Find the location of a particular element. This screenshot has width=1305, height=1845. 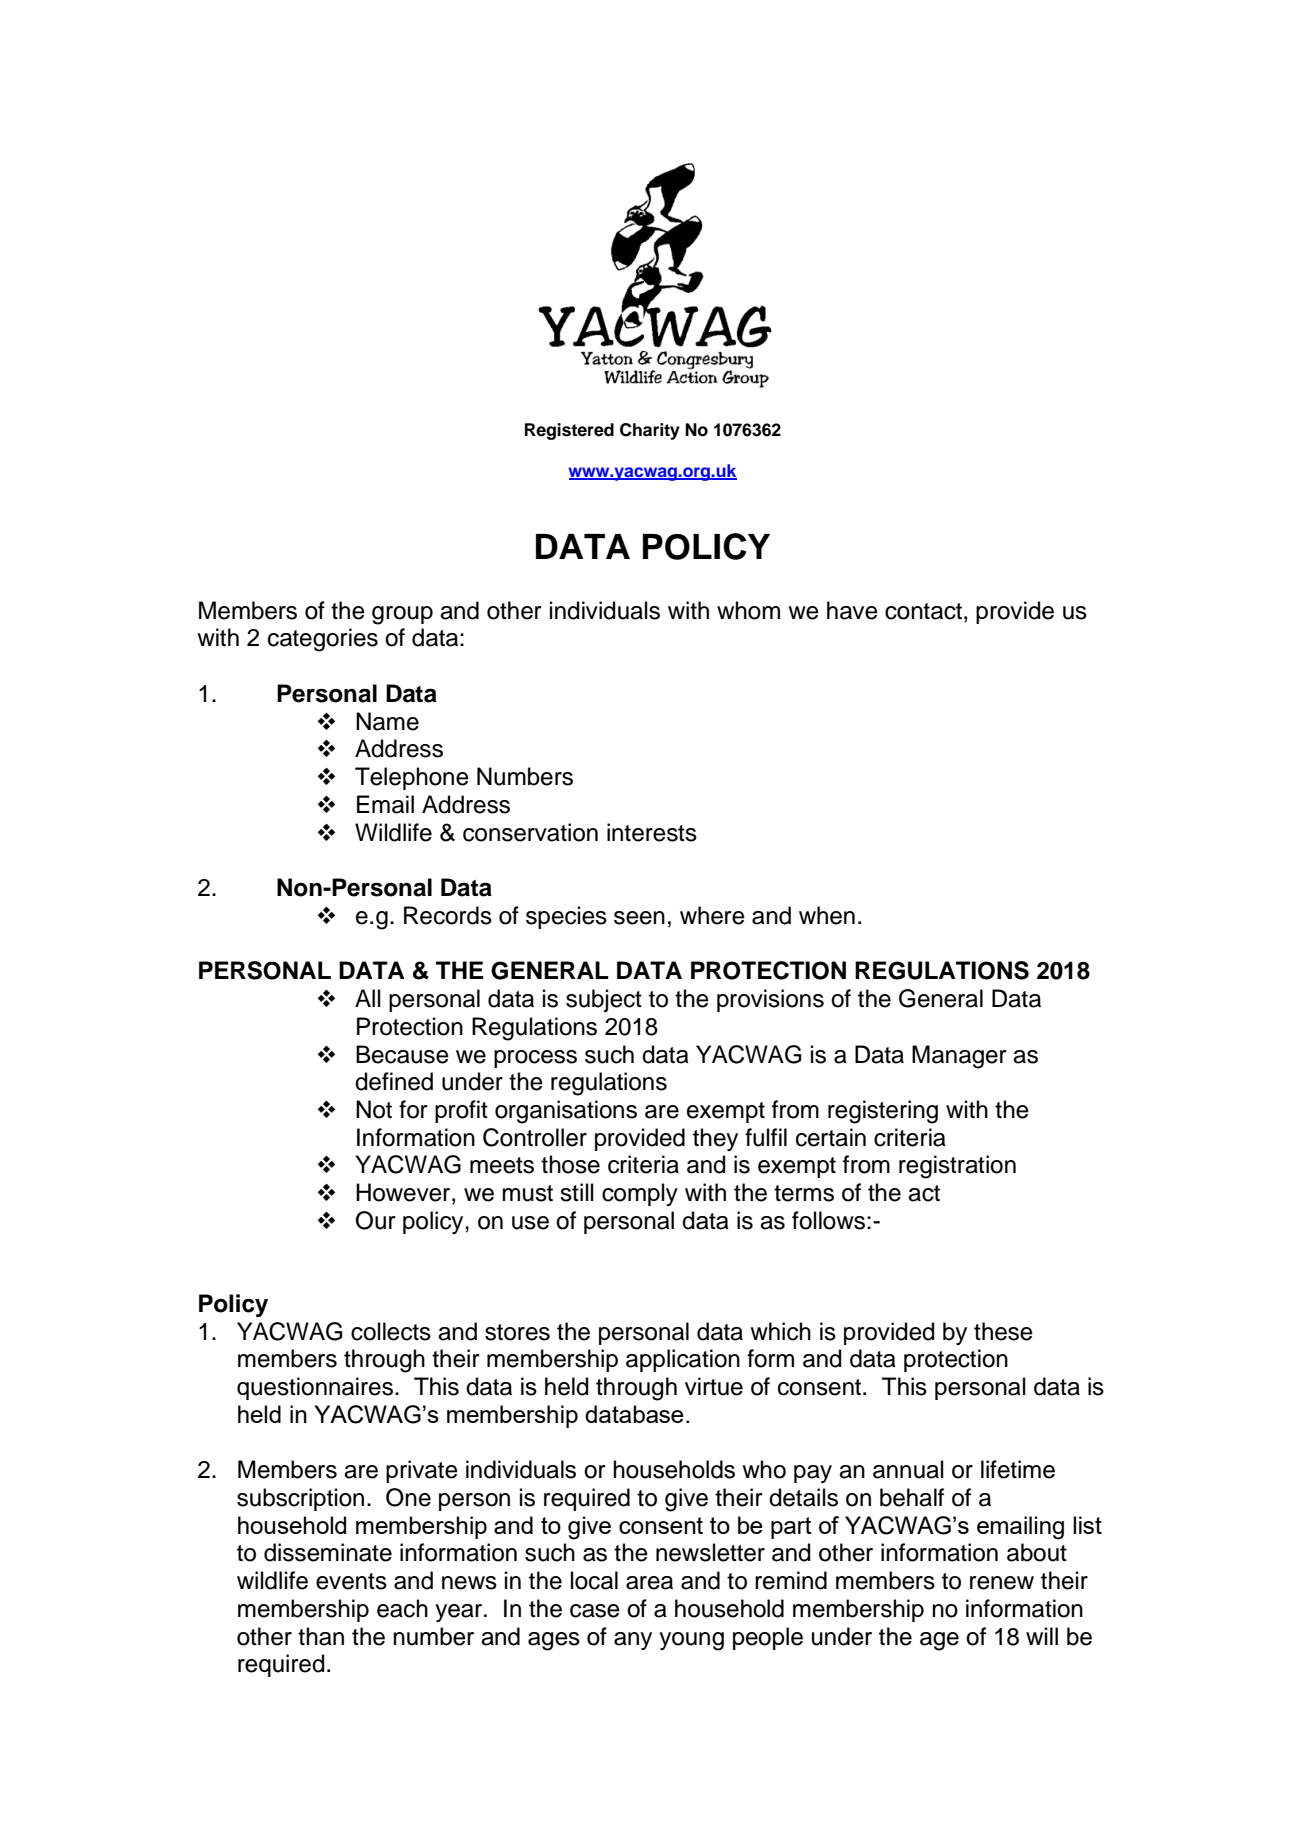

young is located at coordinates (691, 1641).
